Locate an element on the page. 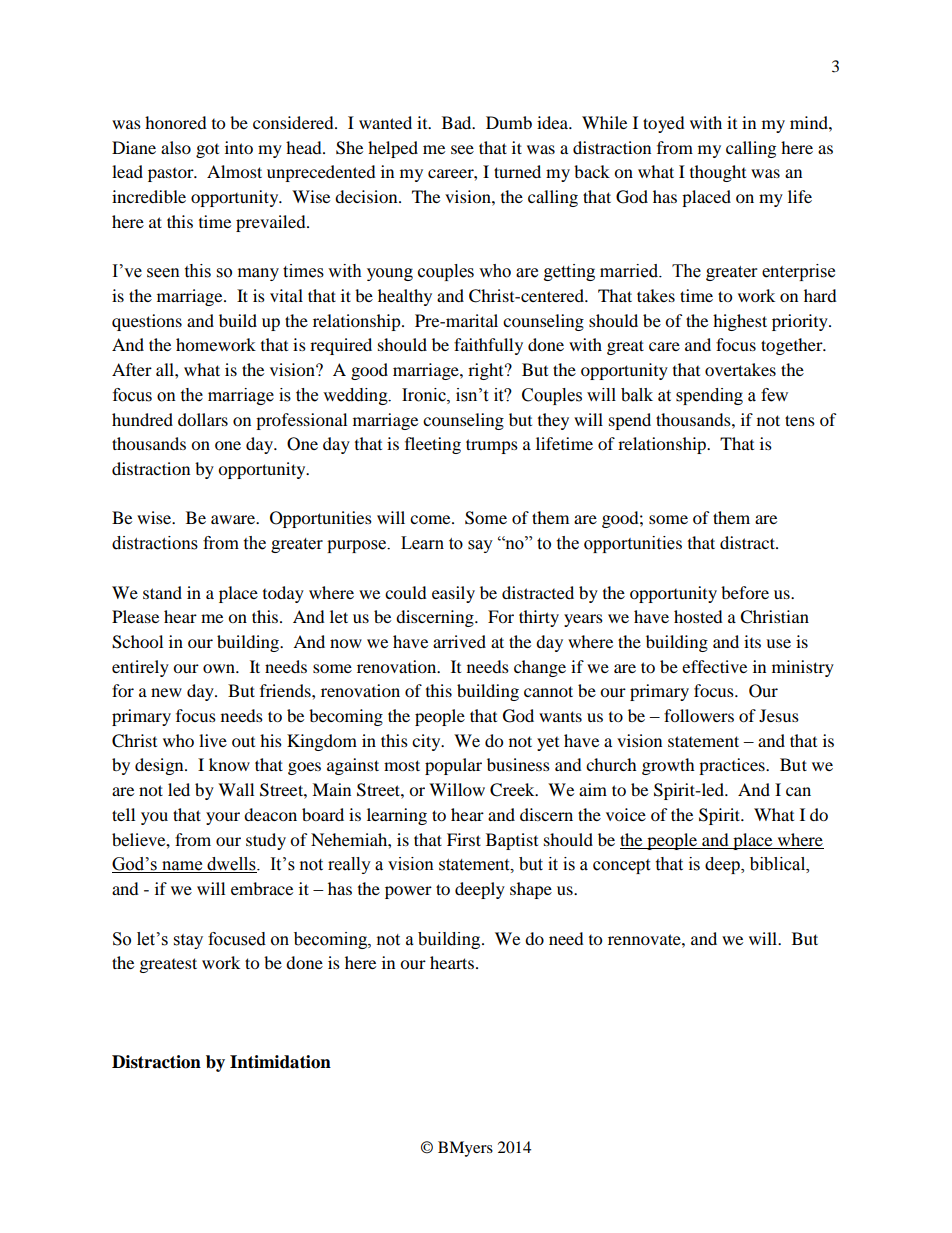 This image has height=1233, width=952. few is located at coordinates (774, 395).
